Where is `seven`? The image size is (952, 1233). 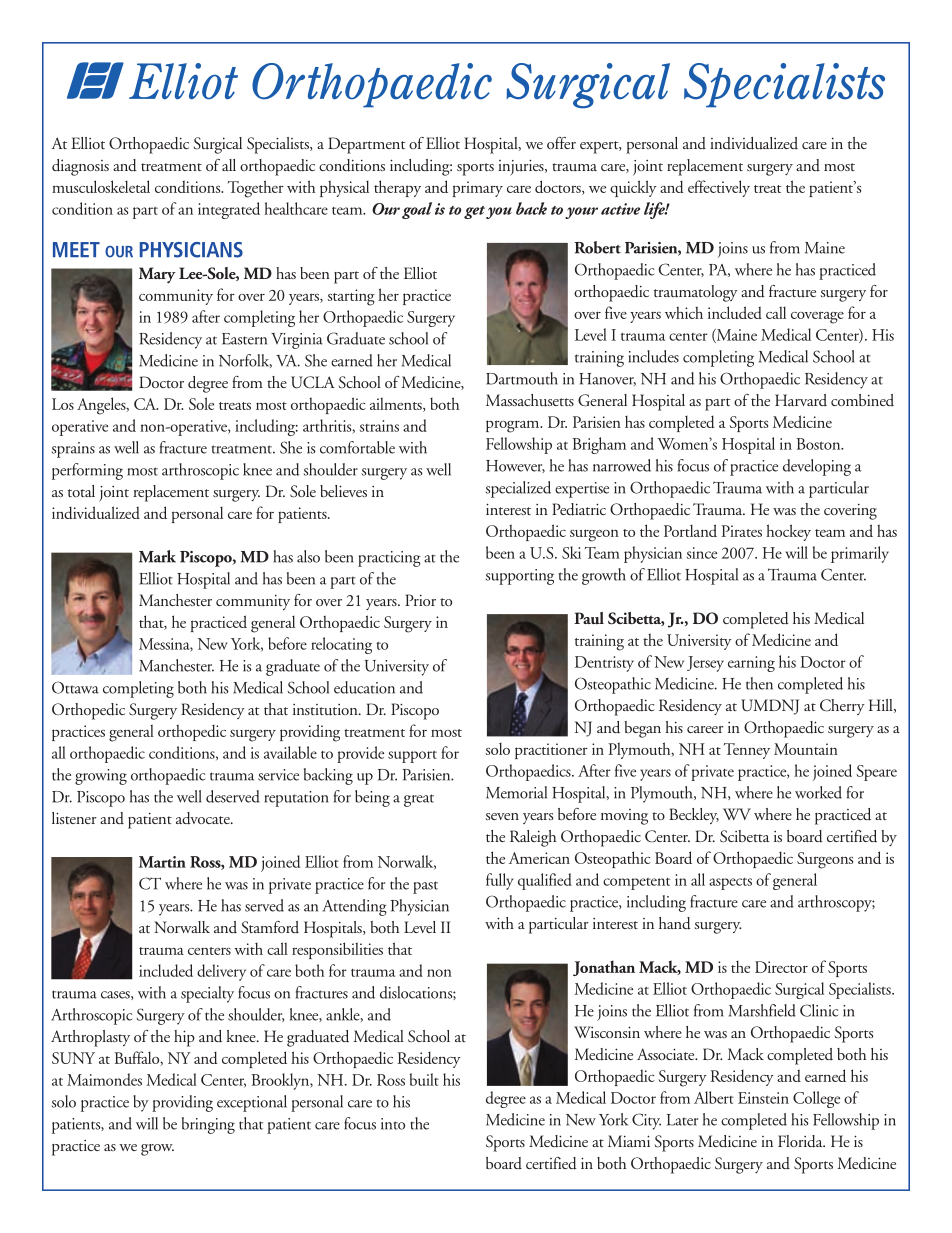
seven is located at coordinates (502, 816).
